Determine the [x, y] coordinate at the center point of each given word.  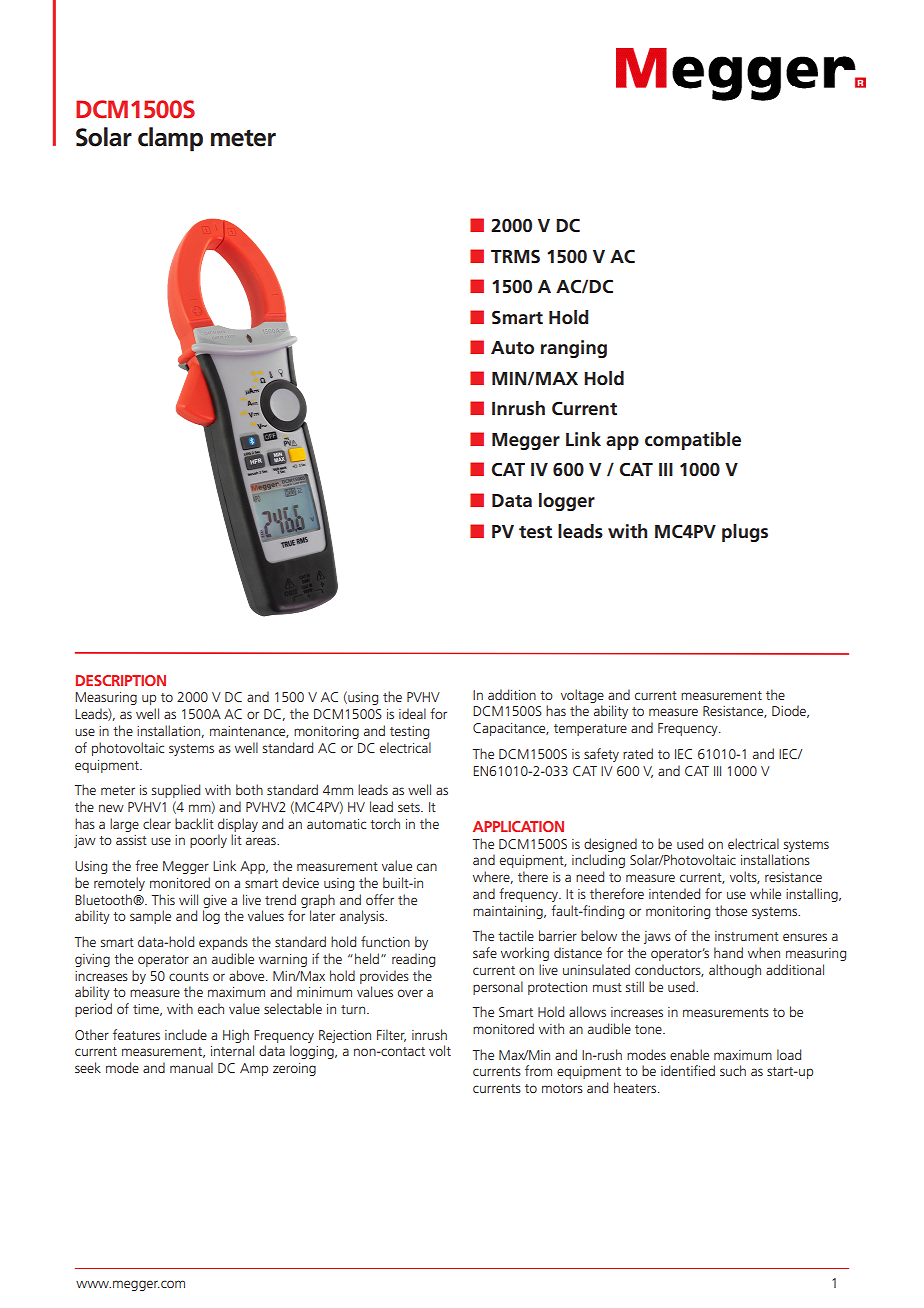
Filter [391, 1035]
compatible [693, 441]
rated [638, 753]
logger [567, 502]
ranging [574, 349]
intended [674, 893]
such [733, 1070]
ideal [412, 713]
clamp [170, 139]
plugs [745, 533]
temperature [590, 730]
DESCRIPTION [121, 680]
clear [157, 823]
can [427, 867]
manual [191, 1067]
